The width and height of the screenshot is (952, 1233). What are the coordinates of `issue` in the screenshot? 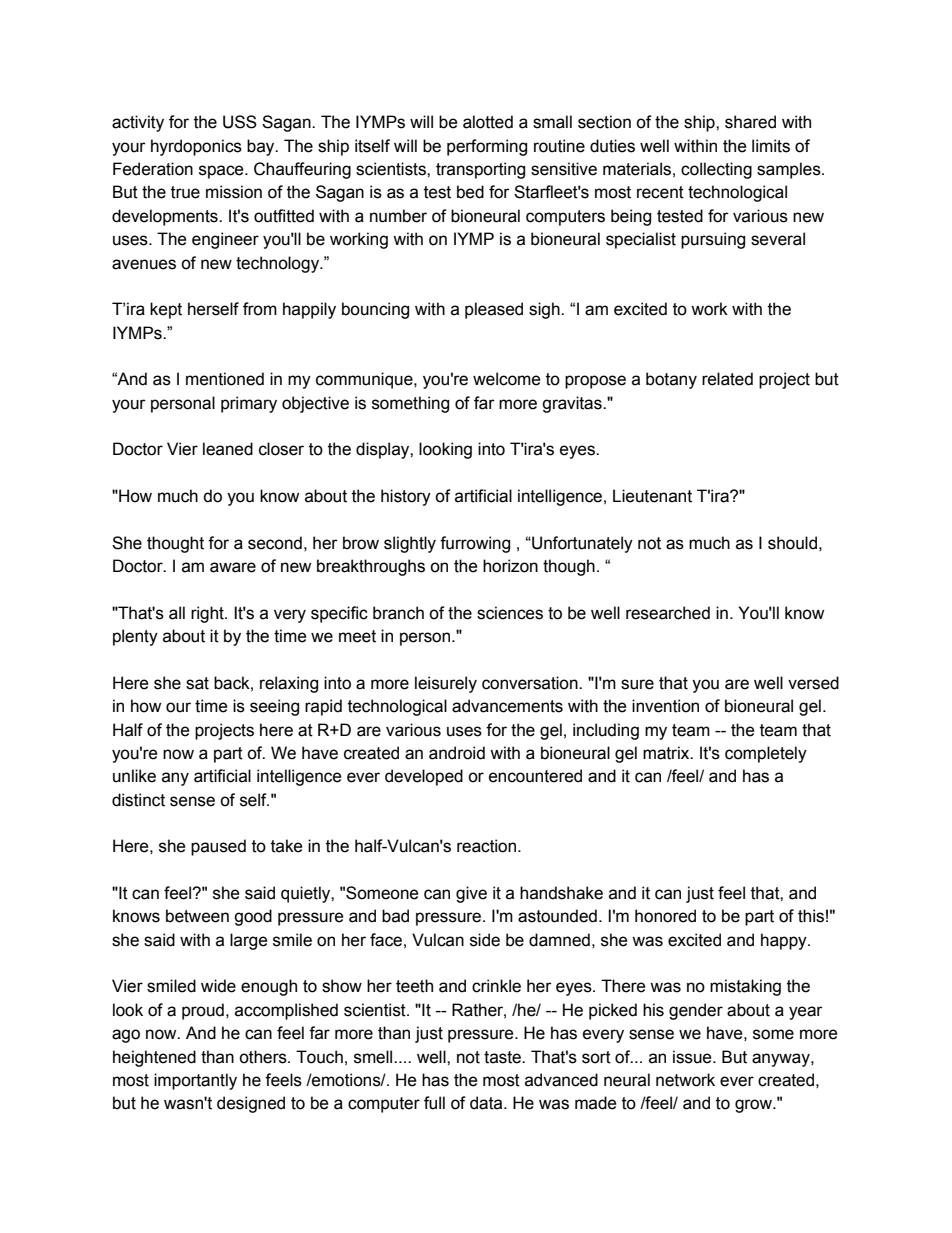 It's located at (693, 1057).
